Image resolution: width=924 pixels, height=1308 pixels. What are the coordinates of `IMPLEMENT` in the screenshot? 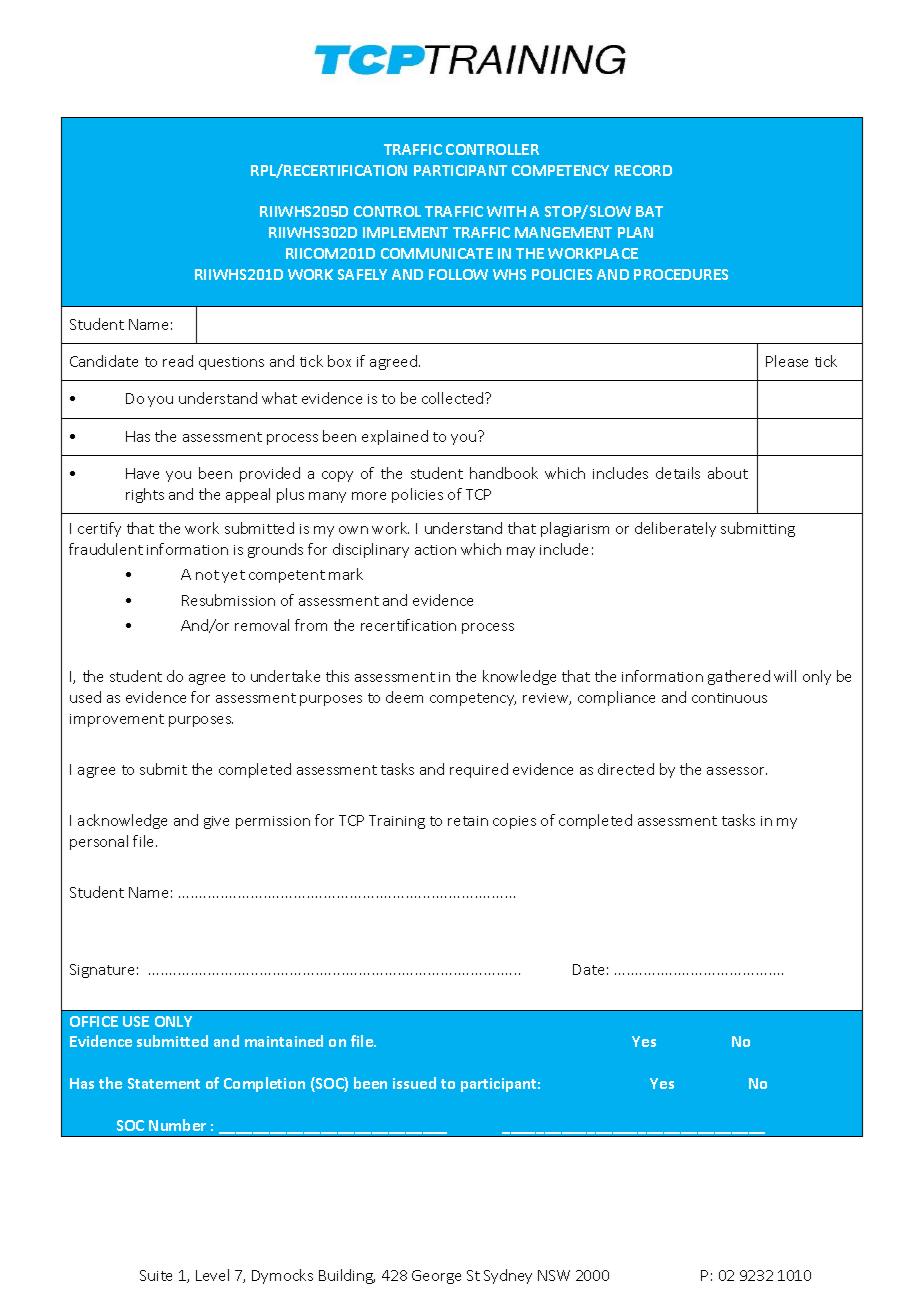 It's located at (405, 232).
